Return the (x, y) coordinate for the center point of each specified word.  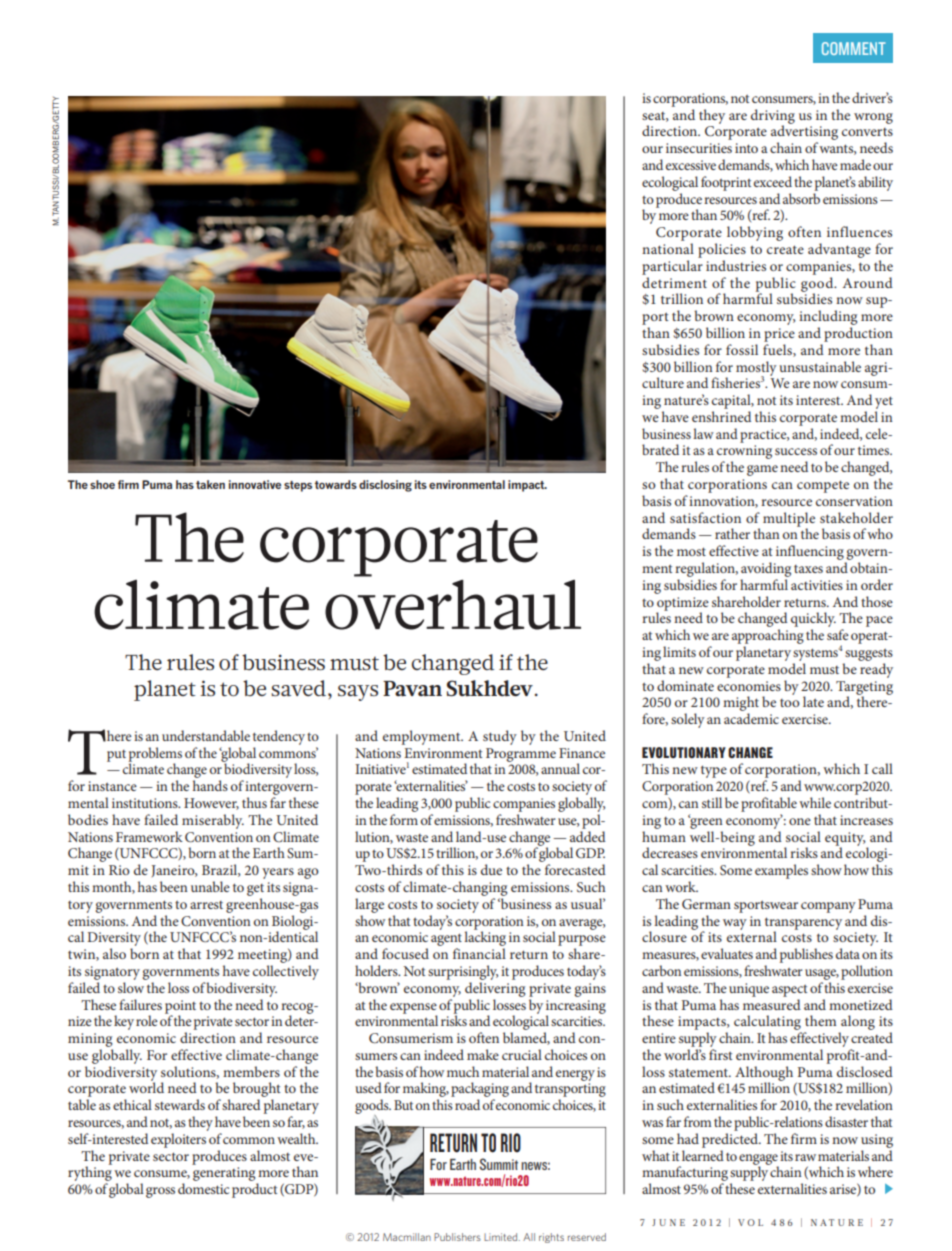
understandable (206, 735)
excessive (691, 165)
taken (210, 484)
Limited (502, 1237)
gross (160, 1192)
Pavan (412, 688)
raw (805, 1157)
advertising (804, 133)
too (790, 703)
